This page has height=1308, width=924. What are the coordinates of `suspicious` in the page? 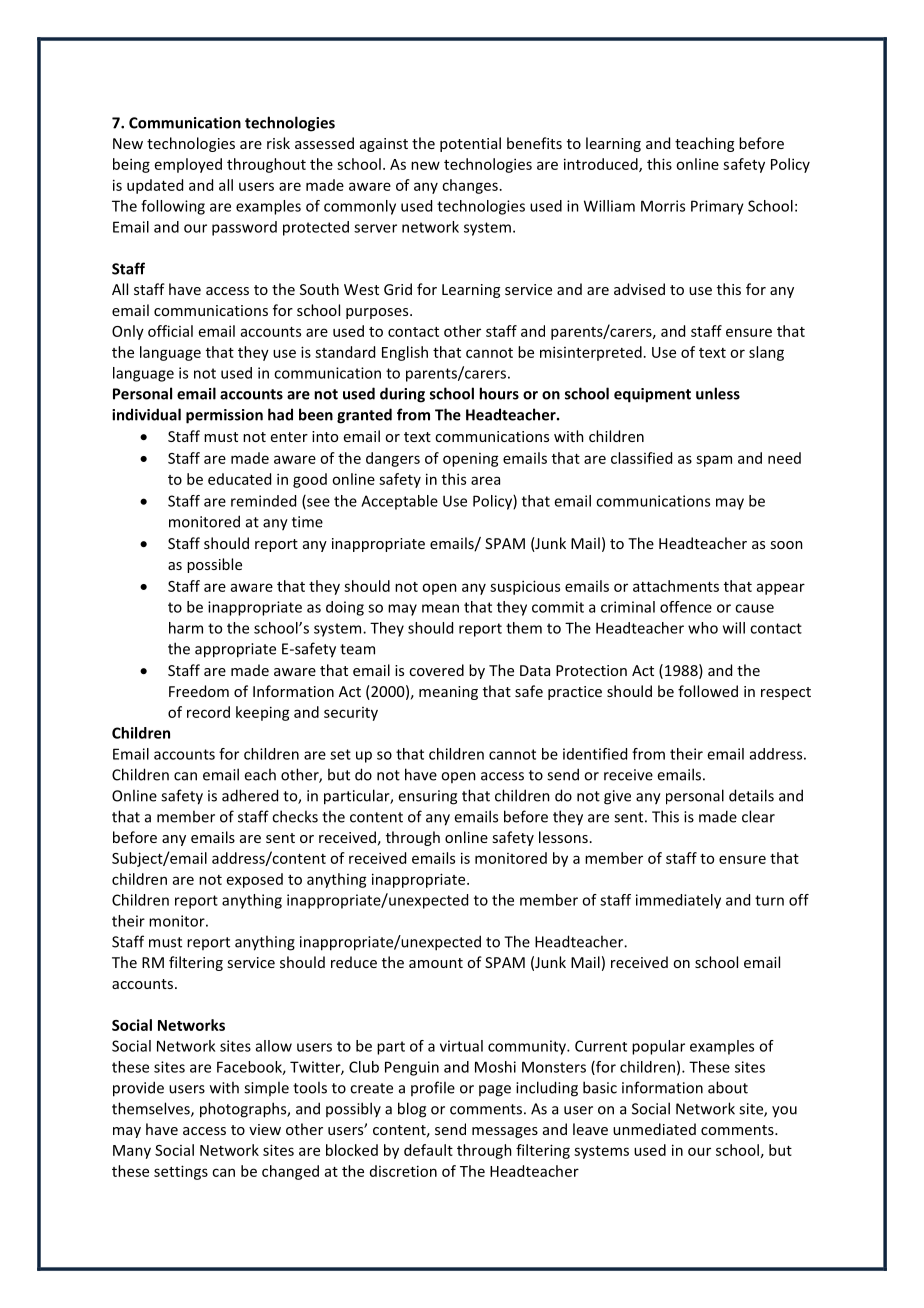 It's located at (525, 587).
